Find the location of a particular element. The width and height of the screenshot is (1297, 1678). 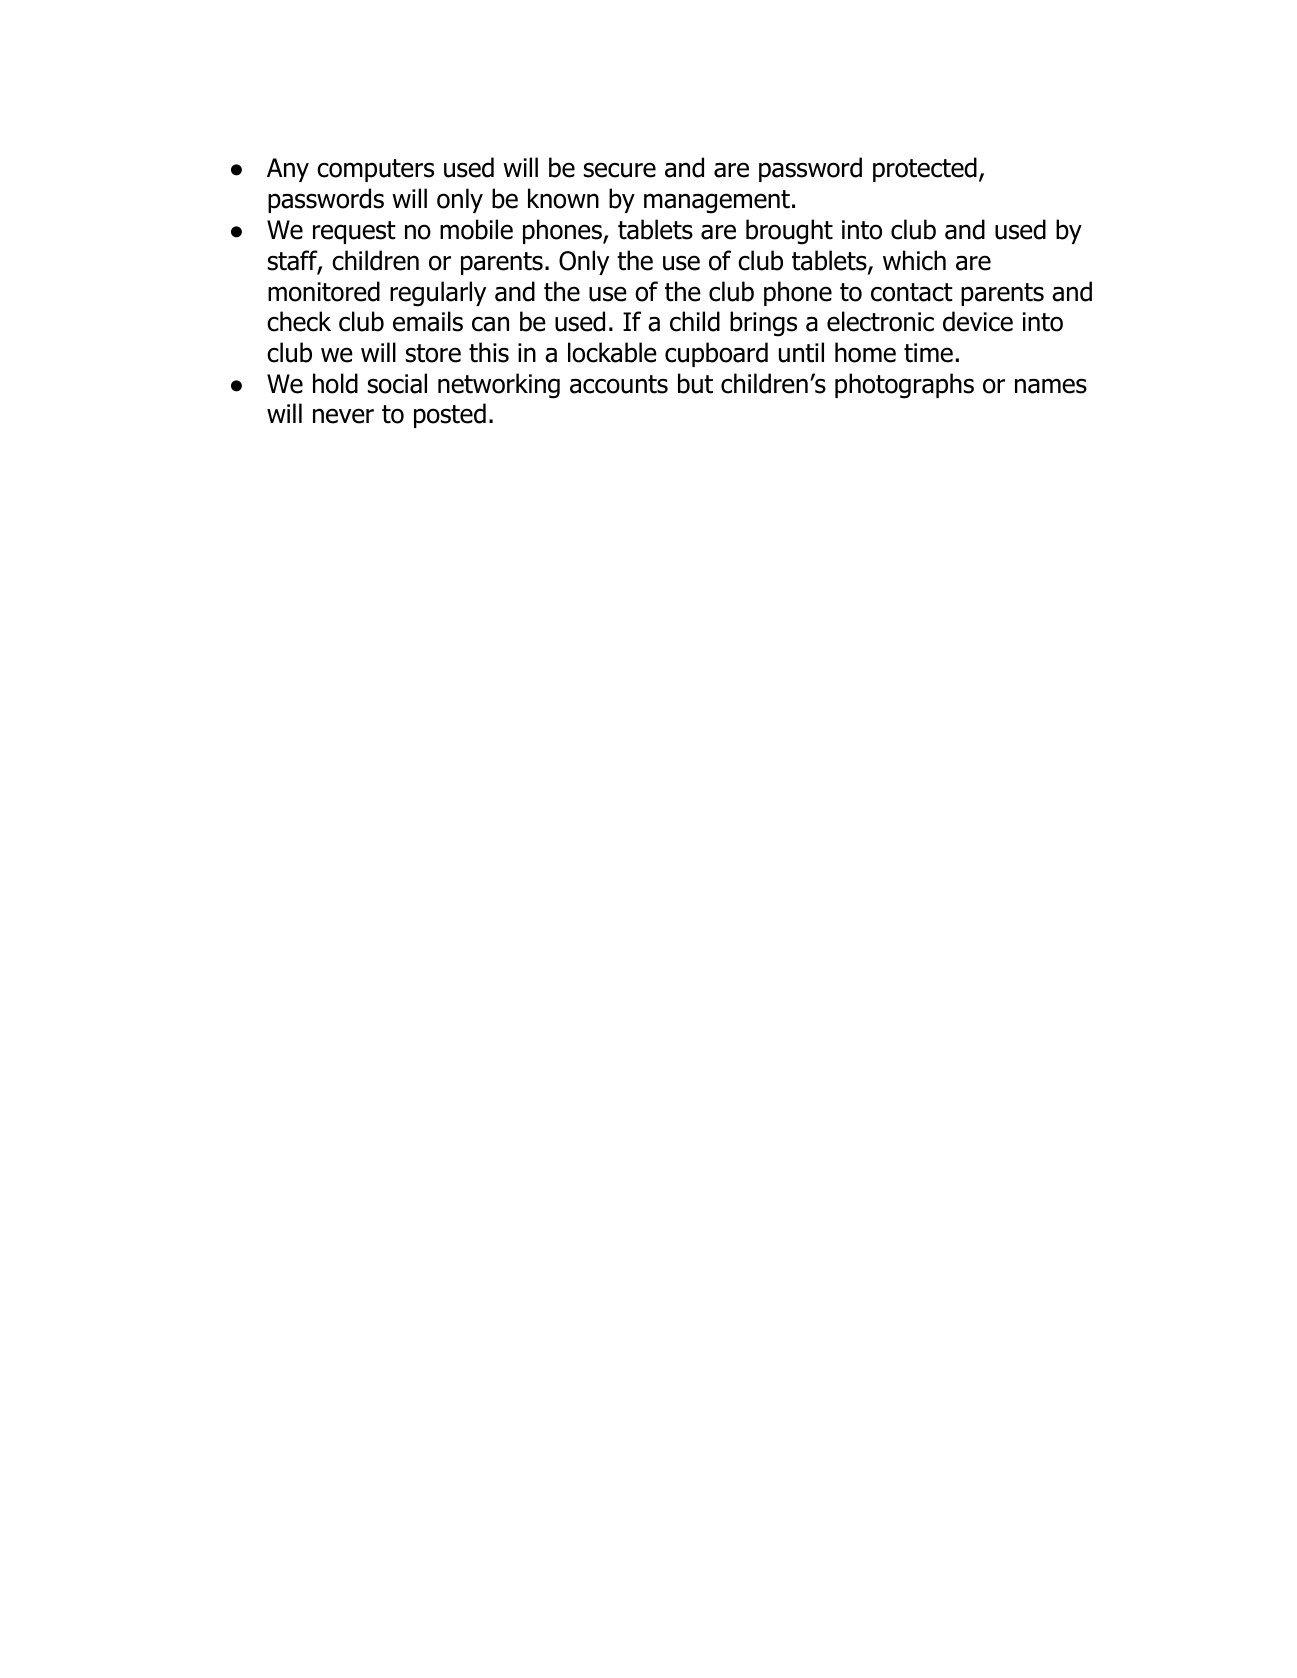

protected is located at coordinates (925, 169).
